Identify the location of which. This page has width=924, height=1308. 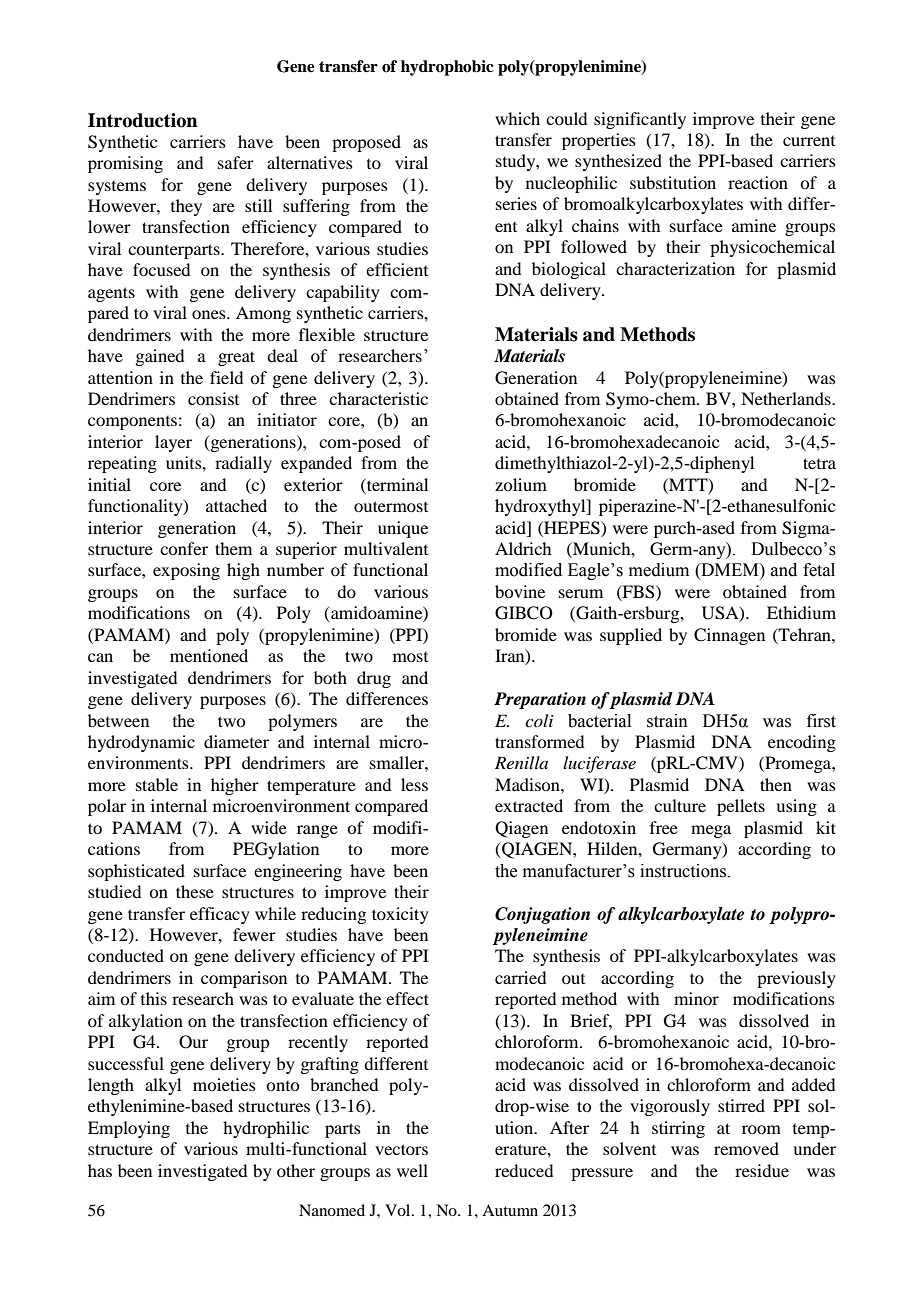
(517, 118).
